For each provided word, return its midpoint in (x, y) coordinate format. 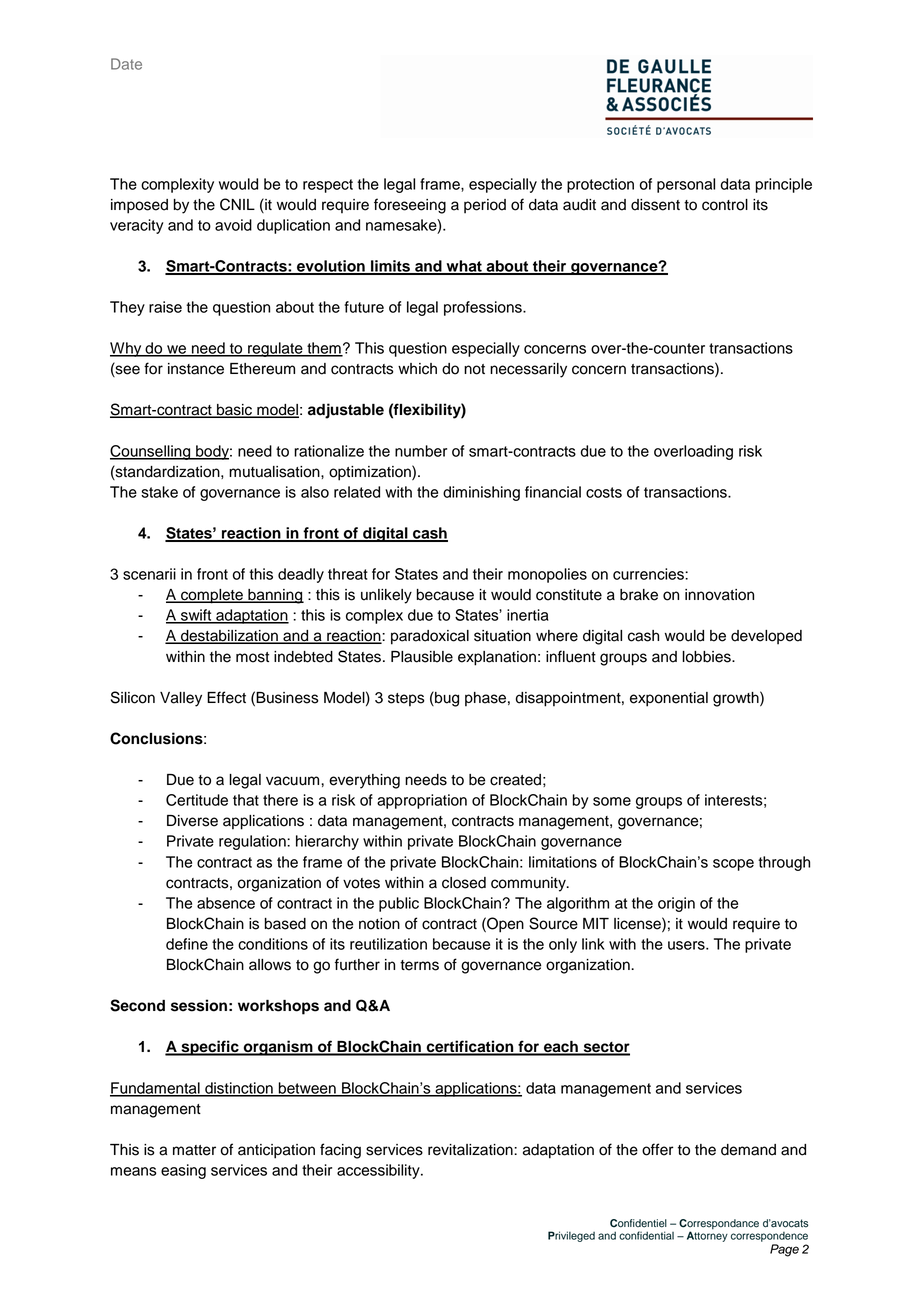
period (485, 206)
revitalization (471, 1150)
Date (126, 64)
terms (419, 965)
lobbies (707, 657)
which (417, 369)
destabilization (229, 637)
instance (196, 369)
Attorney (707, 1236)
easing (183, 1171)
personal (686, 185)
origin (676, 904)
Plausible (422, 657)
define (187, 944)
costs (604, 492)
